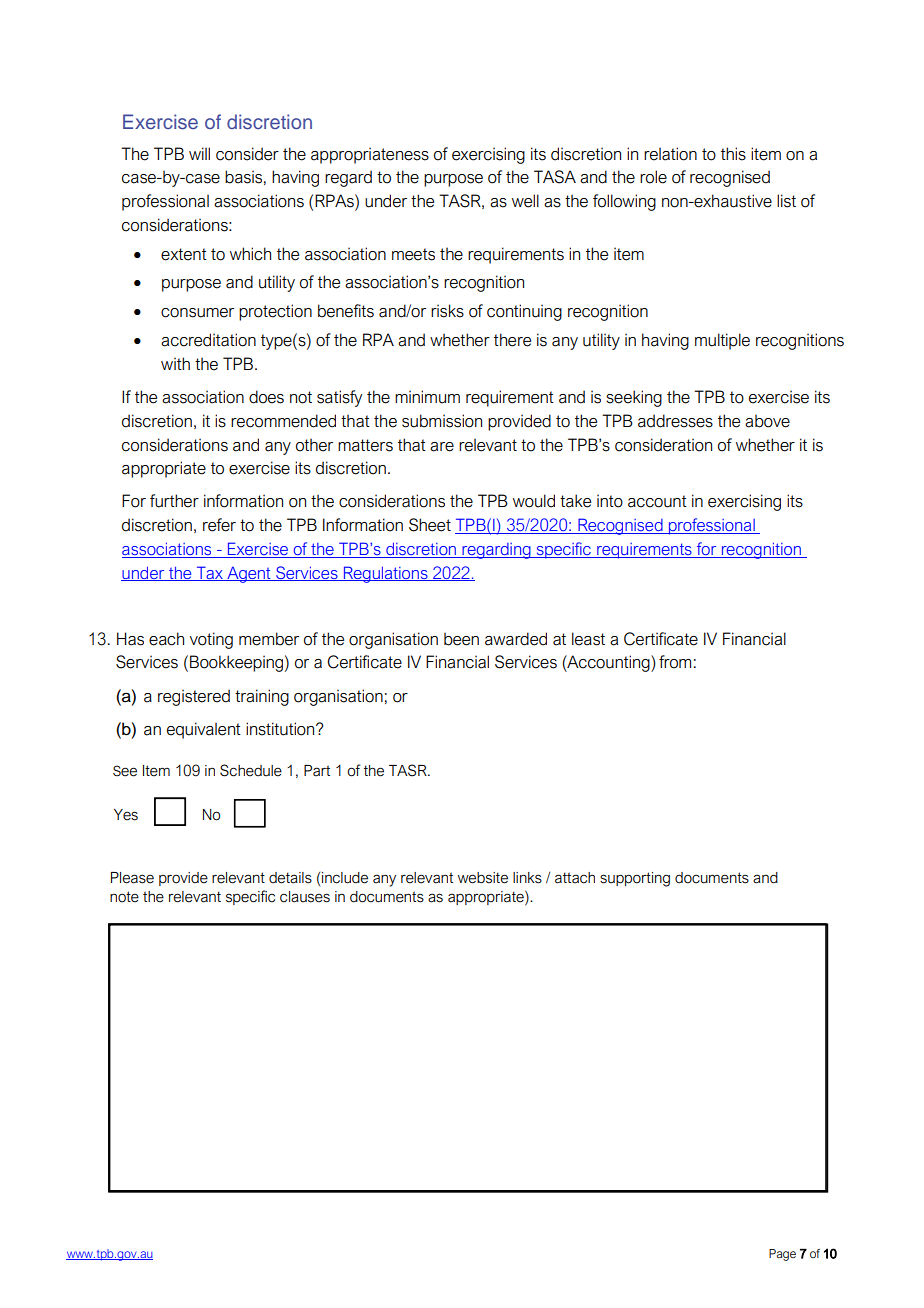 The image size is (924, 1308). Describe the element at coordinates (782, 1255) in the screenshot. I see `Page` at that location.
